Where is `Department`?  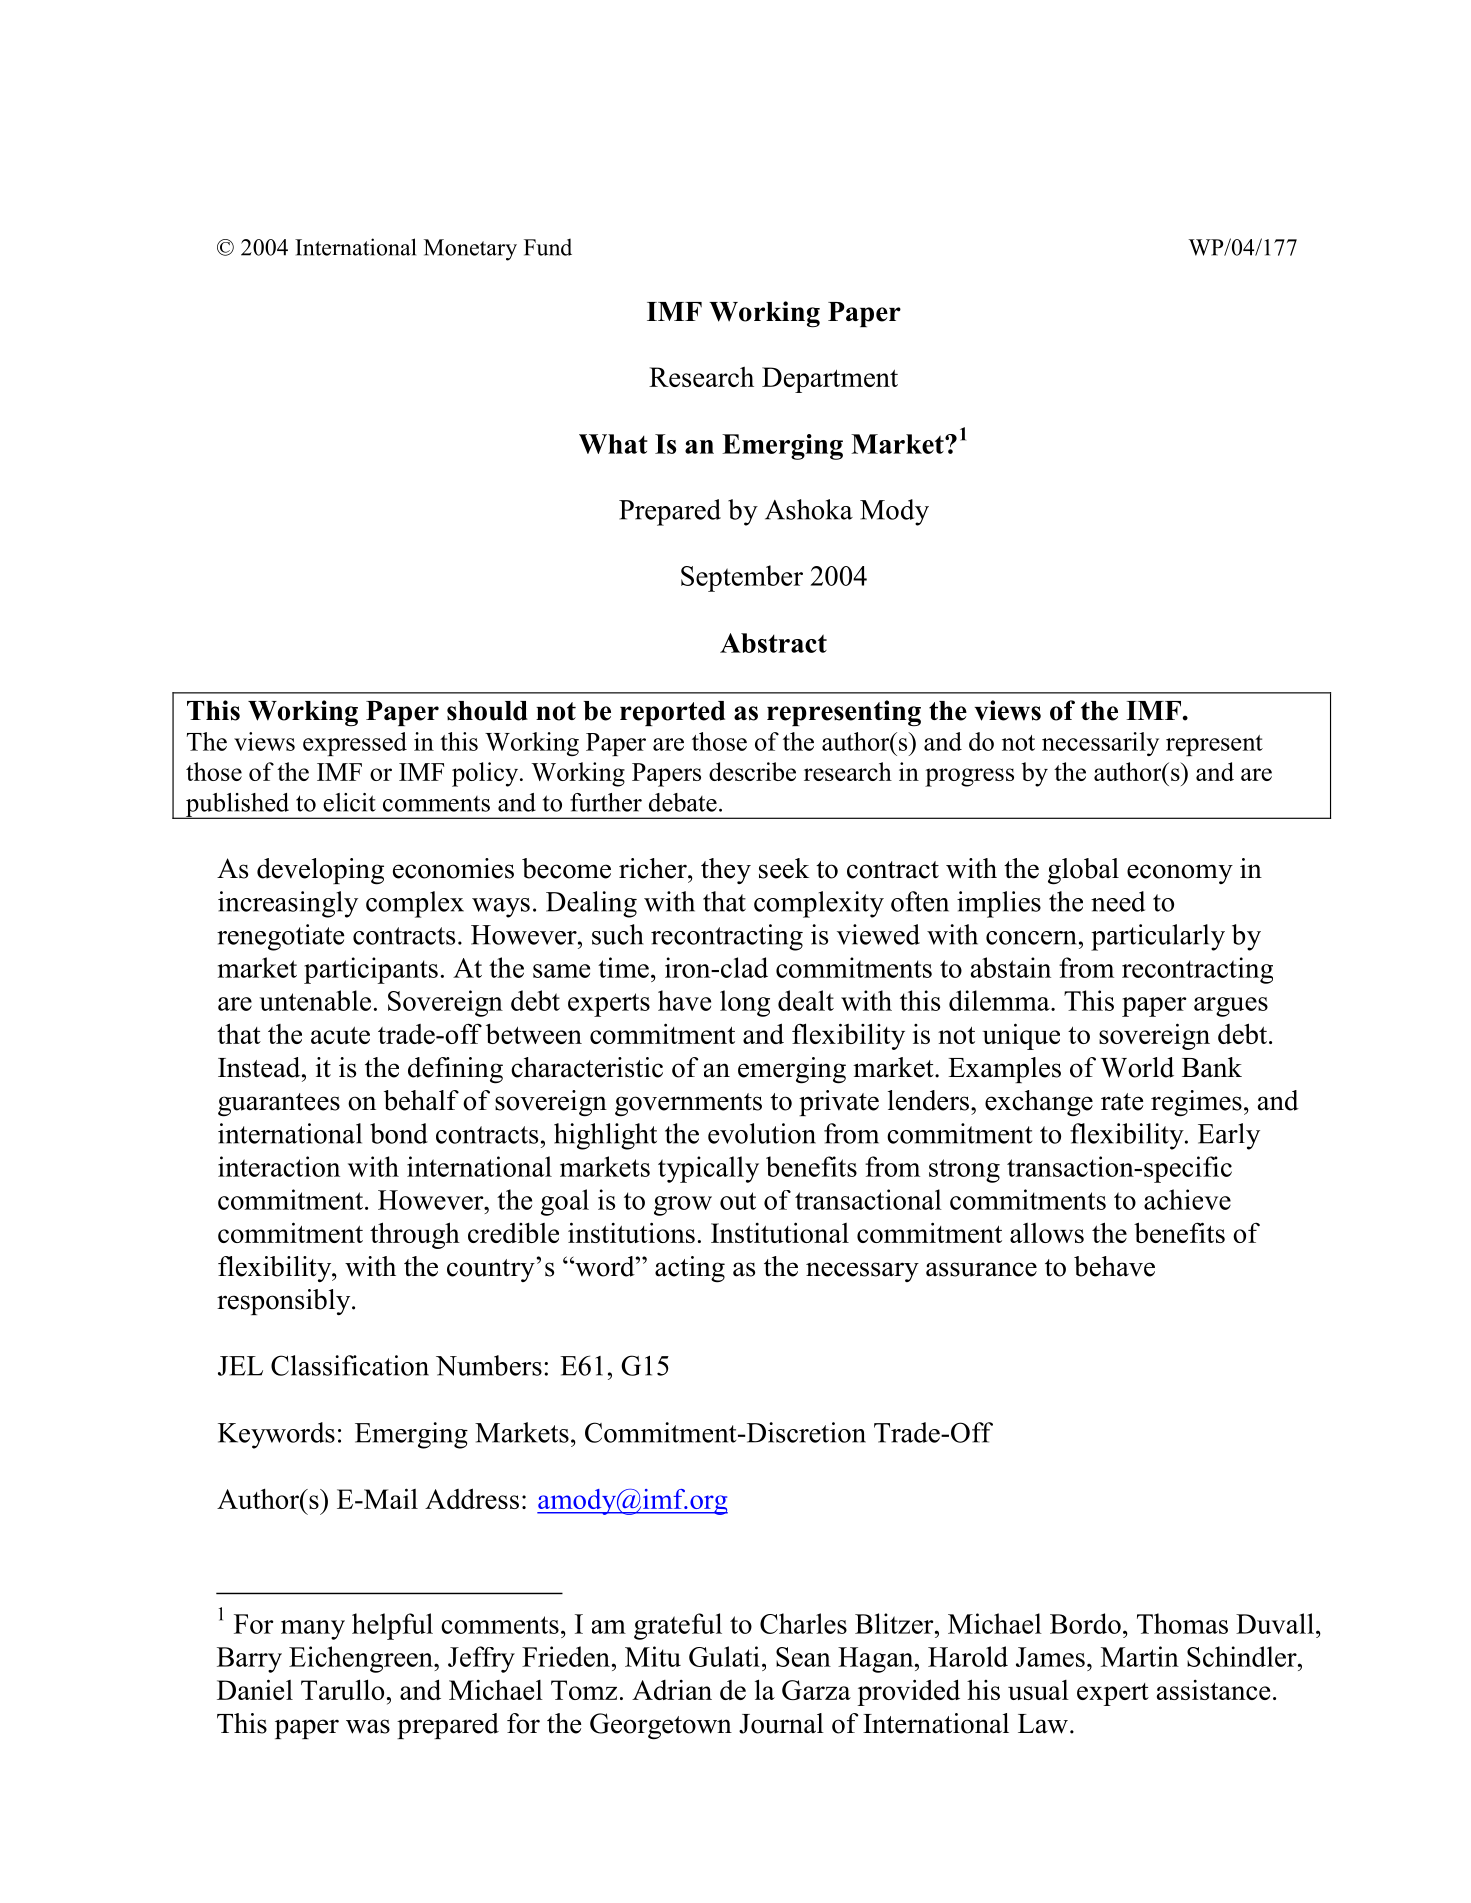 Department is located at coordinates (830, 380).
